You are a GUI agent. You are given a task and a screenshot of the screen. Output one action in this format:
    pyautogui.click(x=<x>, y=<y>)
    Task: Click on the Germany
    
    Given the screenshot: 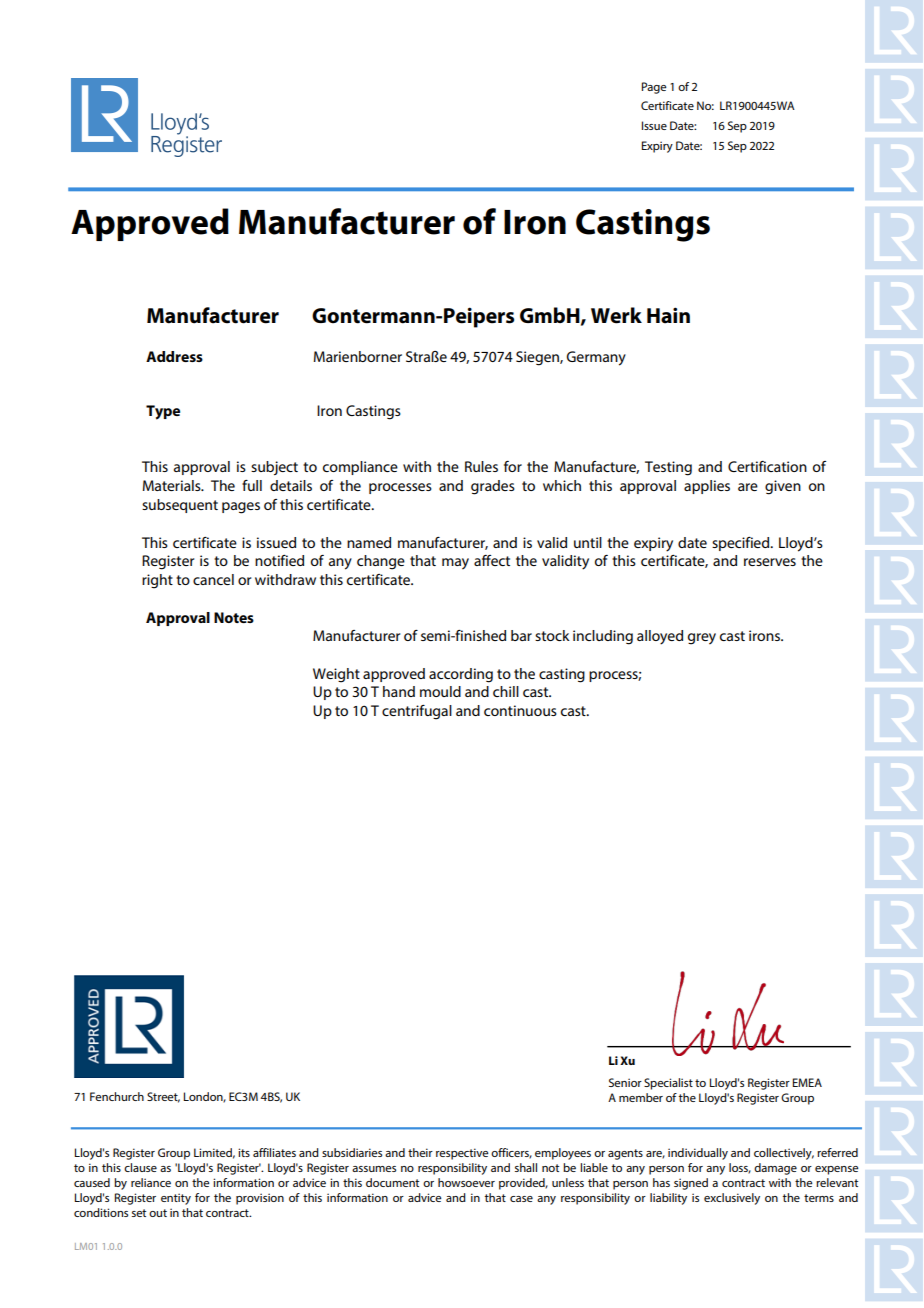 What is the action you would take?
    pyautogui.click(x=596, y=358)
